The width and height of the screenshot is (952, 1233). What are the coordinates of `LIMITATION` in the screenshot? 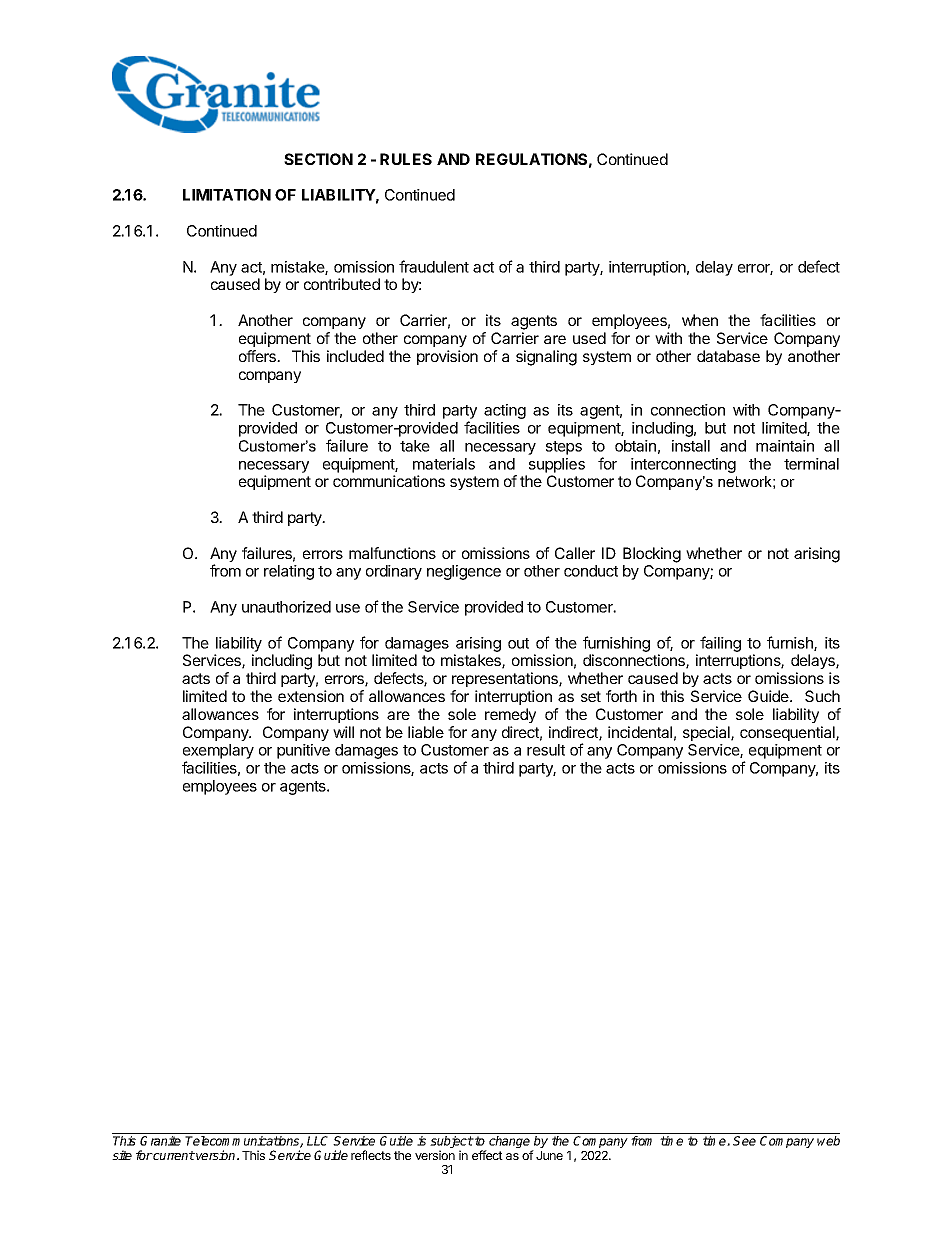 It's located at (227, 195).
